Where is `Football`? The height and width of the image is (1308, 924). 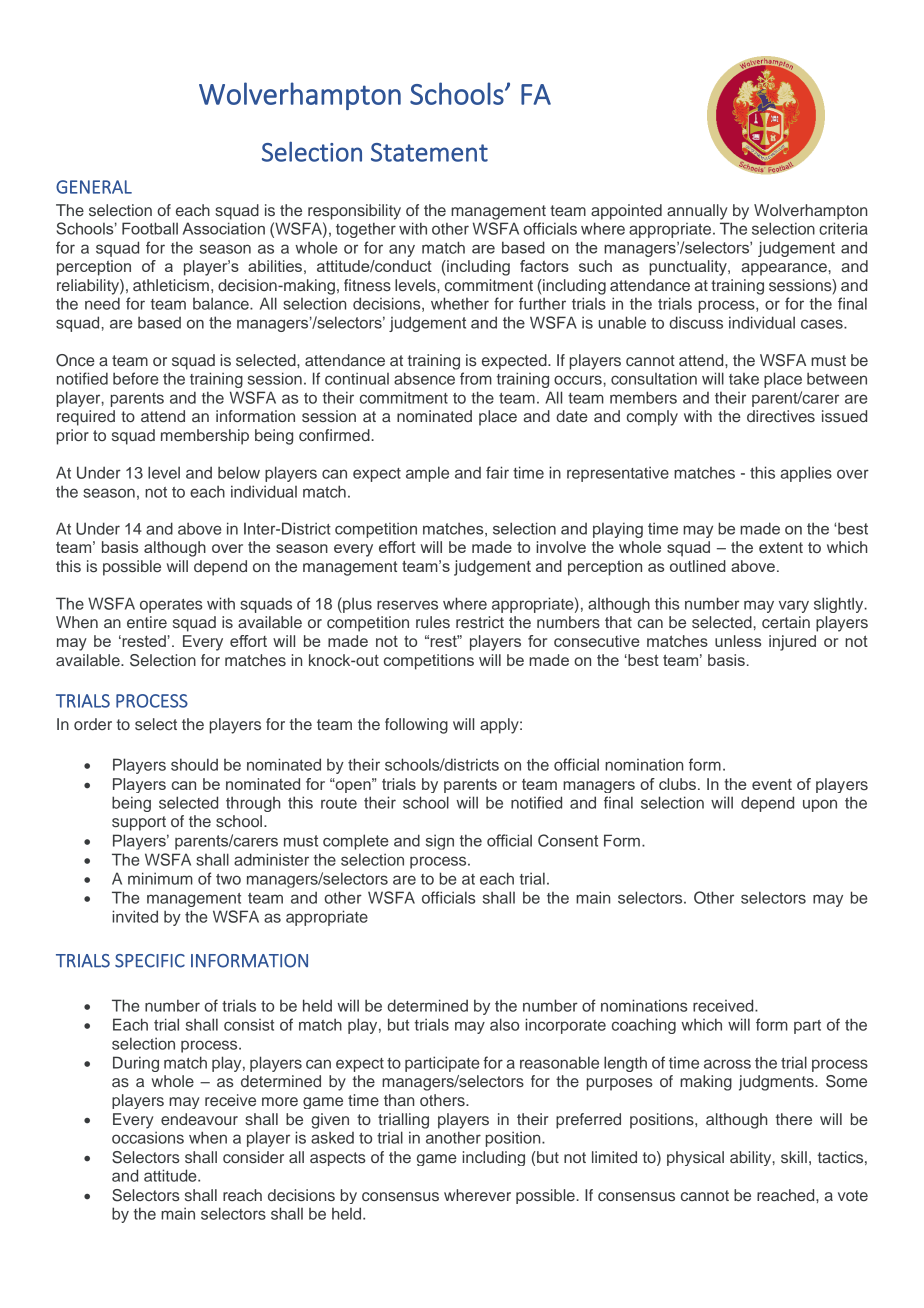
Football is located at coordinates (150, 228).
